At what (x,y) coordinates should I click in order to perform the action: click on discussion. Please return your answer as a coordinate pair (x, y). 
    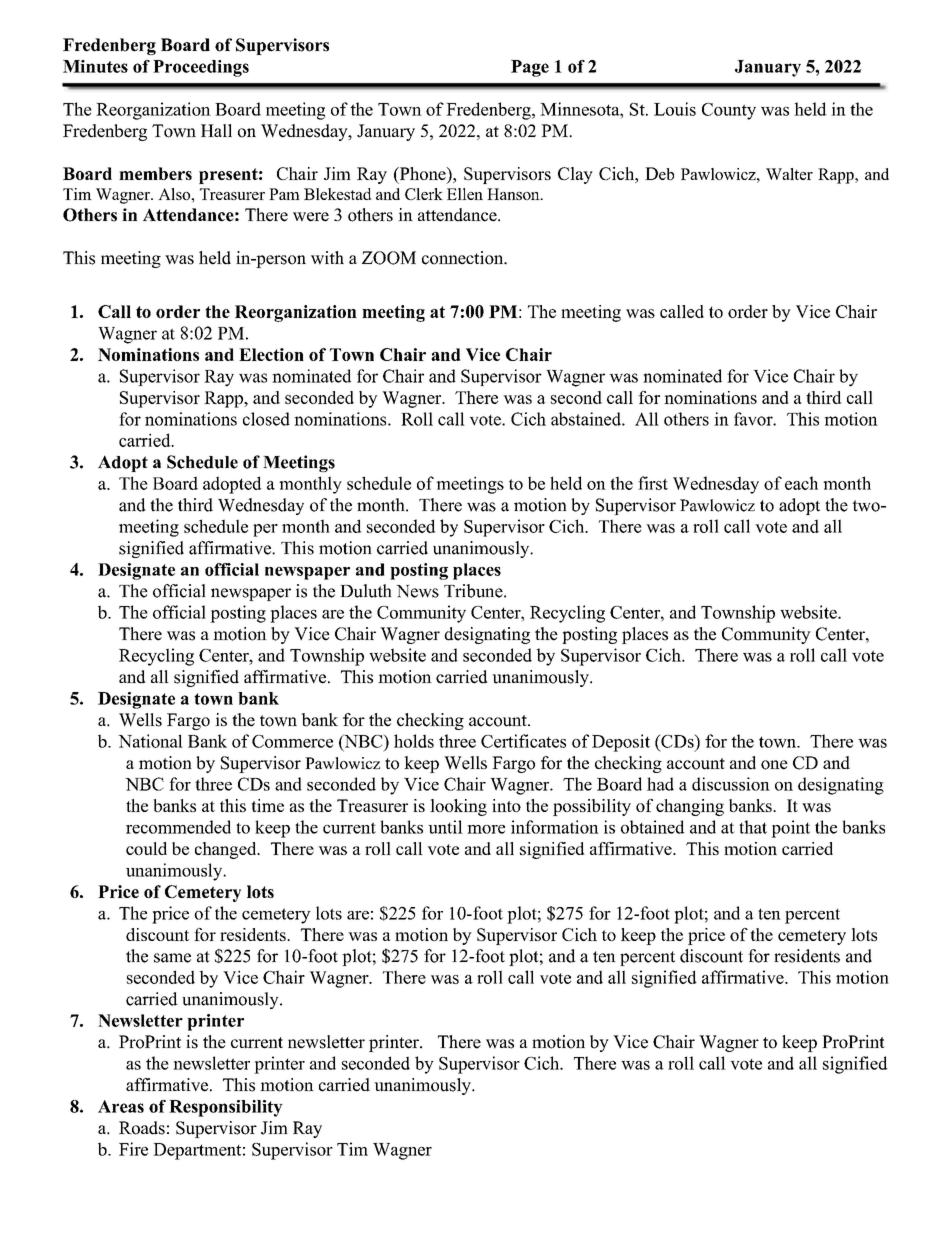
    Looking at the image, I should click on (731, 784).
